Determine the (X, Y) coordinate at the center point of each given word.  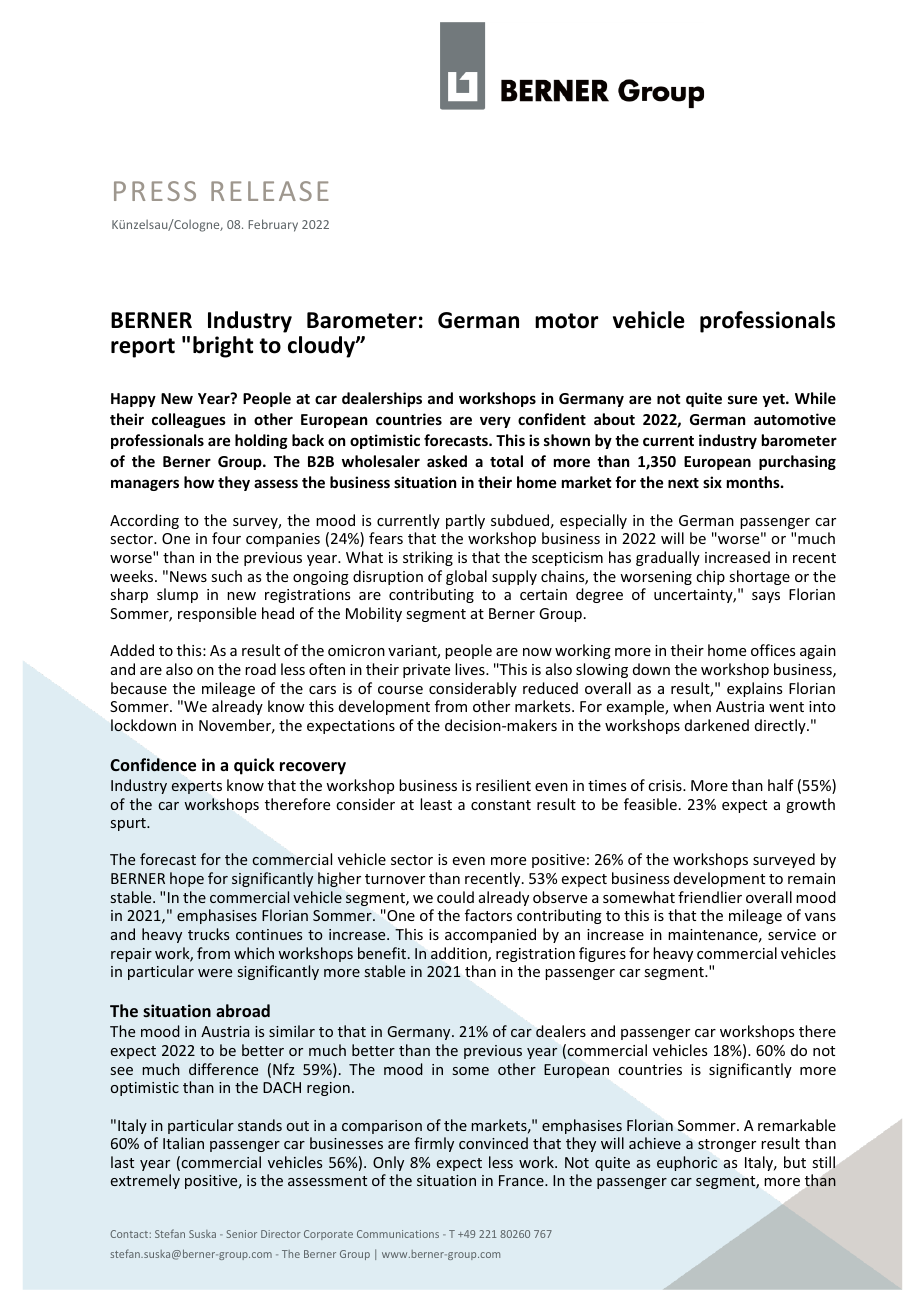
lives (471, 669)
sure (742, 399)
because (139, 688)
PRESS (155, 191)
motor (567, 321)
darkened (717, 725)
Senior (242, 1234)
